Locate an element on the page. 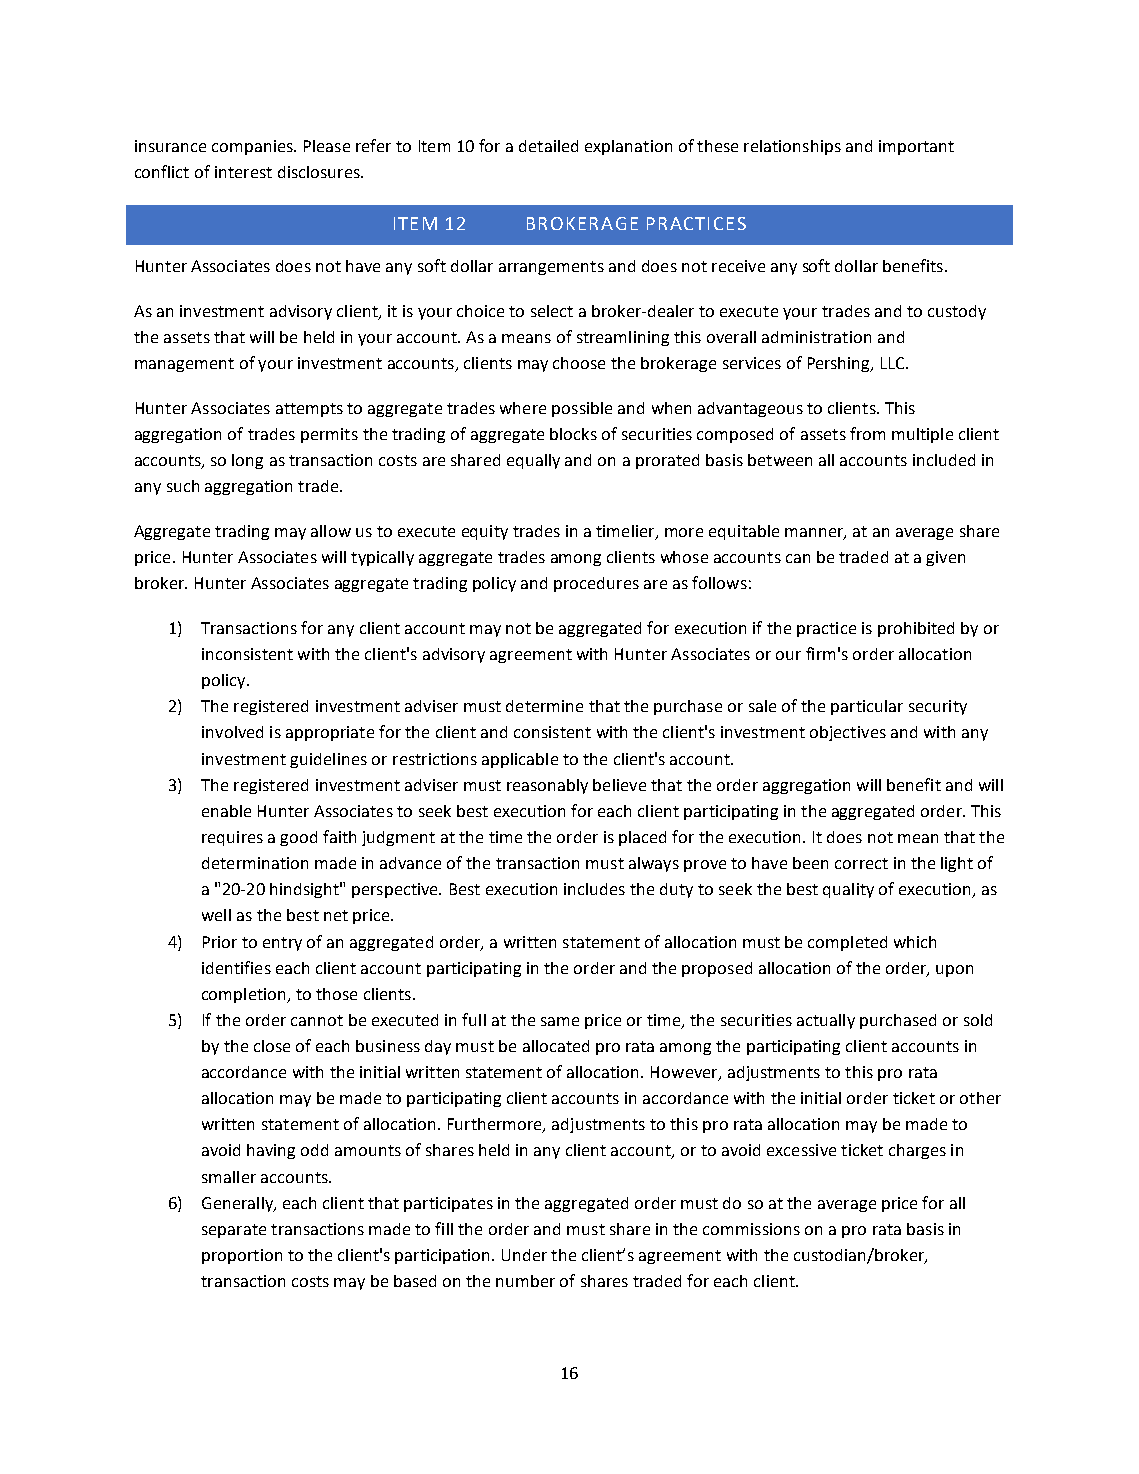  from is located at coordinates (867, 433).
